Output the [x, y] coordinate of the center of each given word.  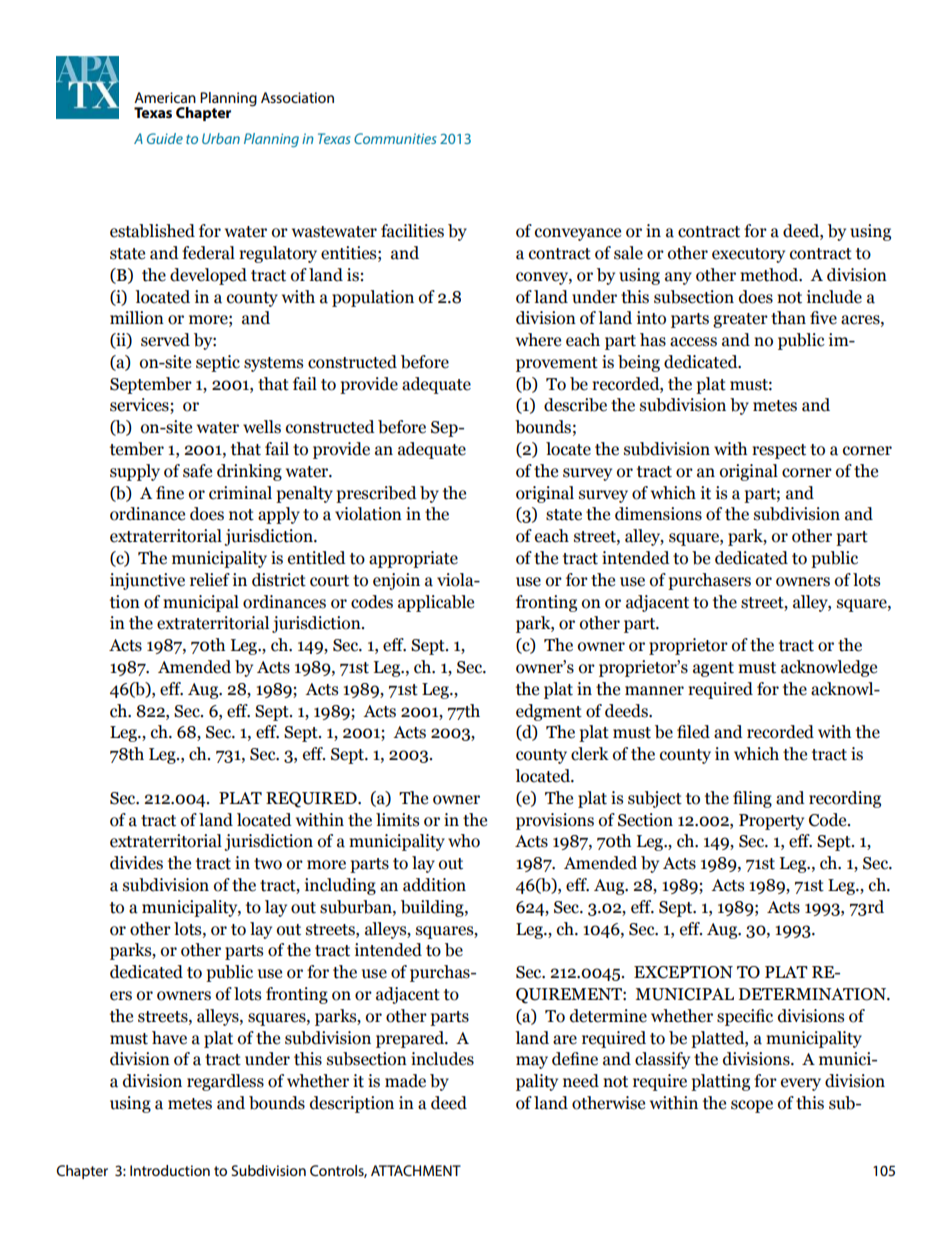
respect [779, 451]
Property [771, 822]
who [464, 841]
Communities [395, 138]
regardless [225, 1082]
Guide [165, 138]
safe [197, 471]
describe [575, 405]
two [268, 864]
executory [748, 255]
